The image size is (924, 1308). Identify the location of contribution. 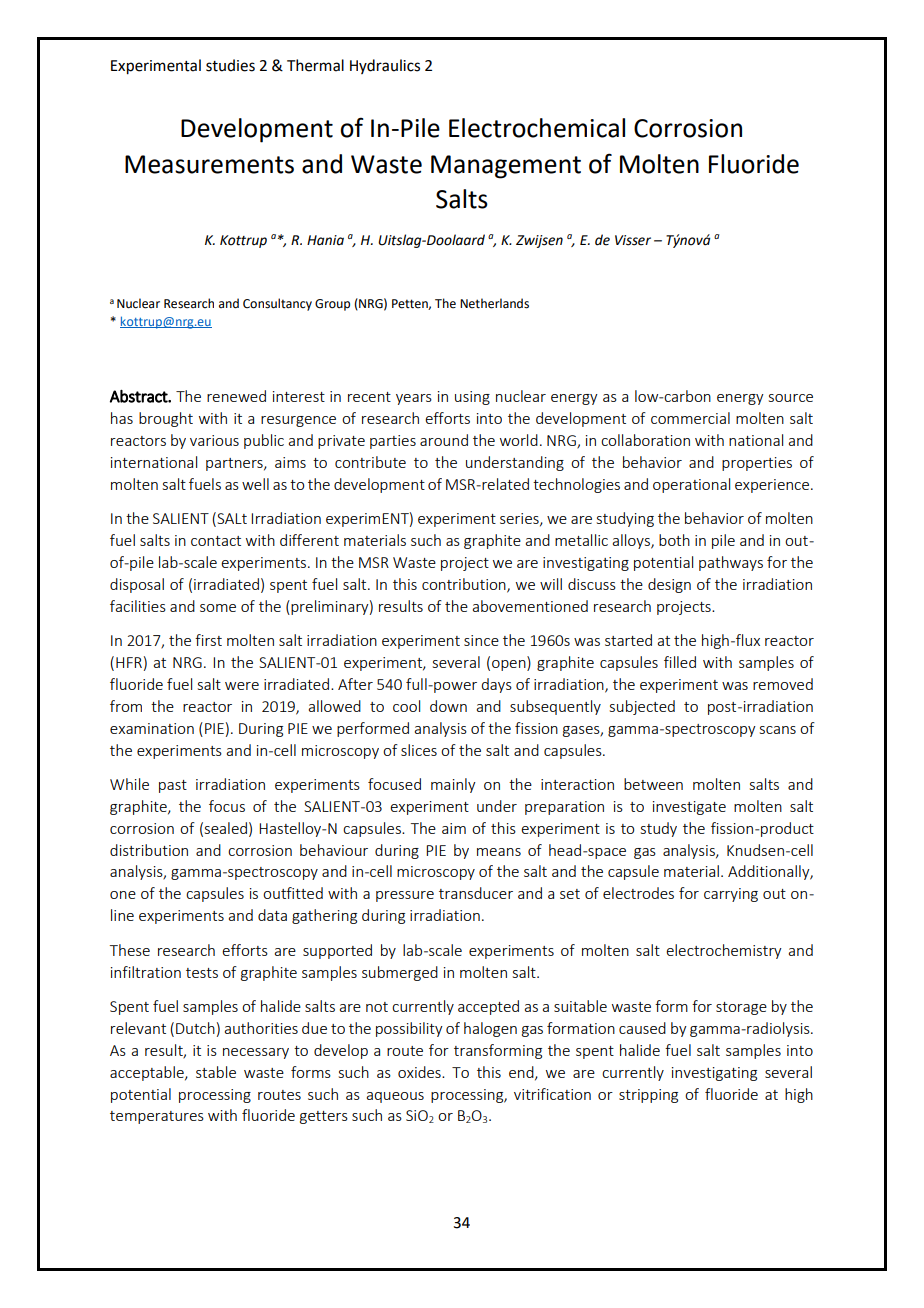
(465, 585).
